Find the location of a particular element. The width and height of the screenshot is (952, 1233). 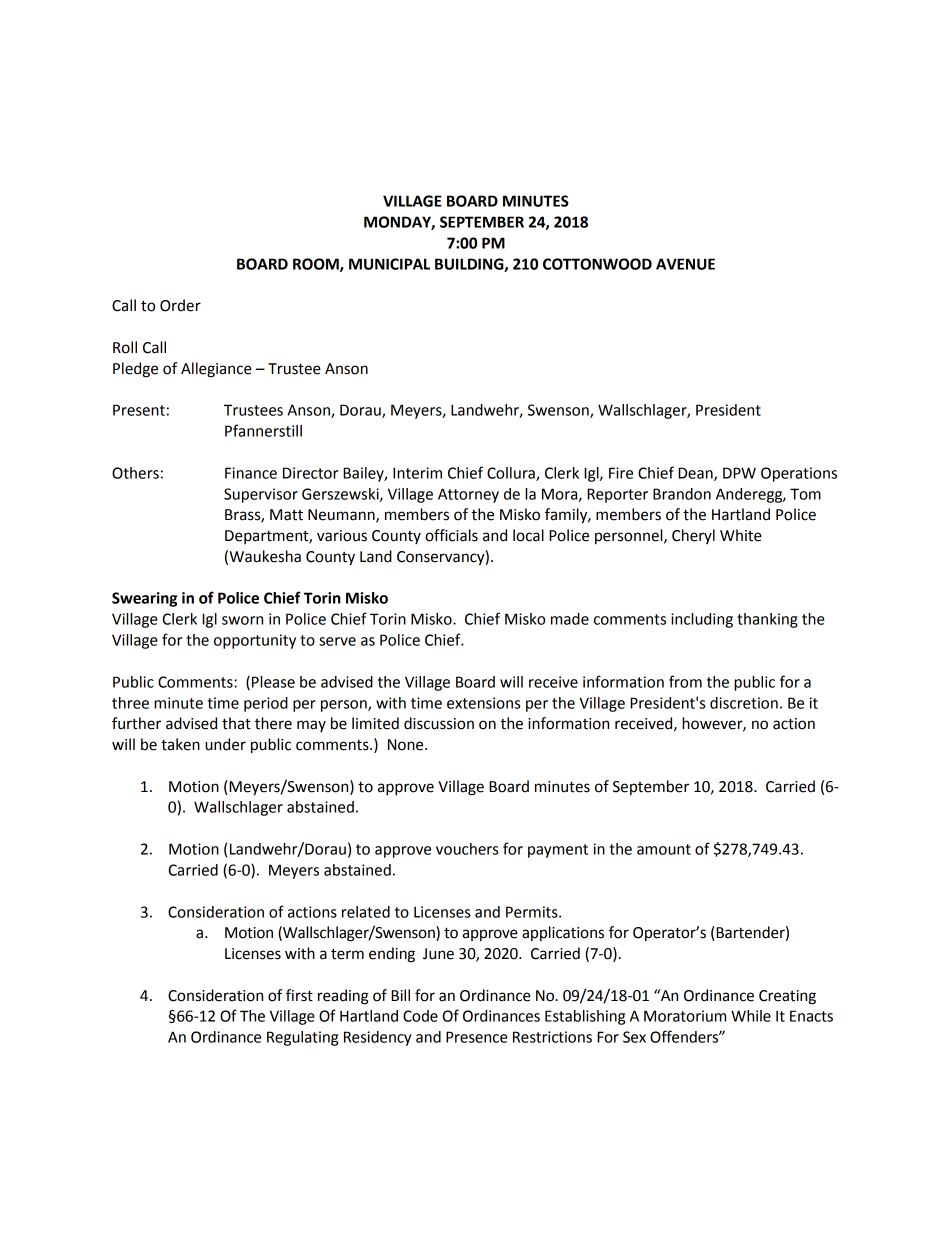

extensions is located at coordinates (483, 703).
